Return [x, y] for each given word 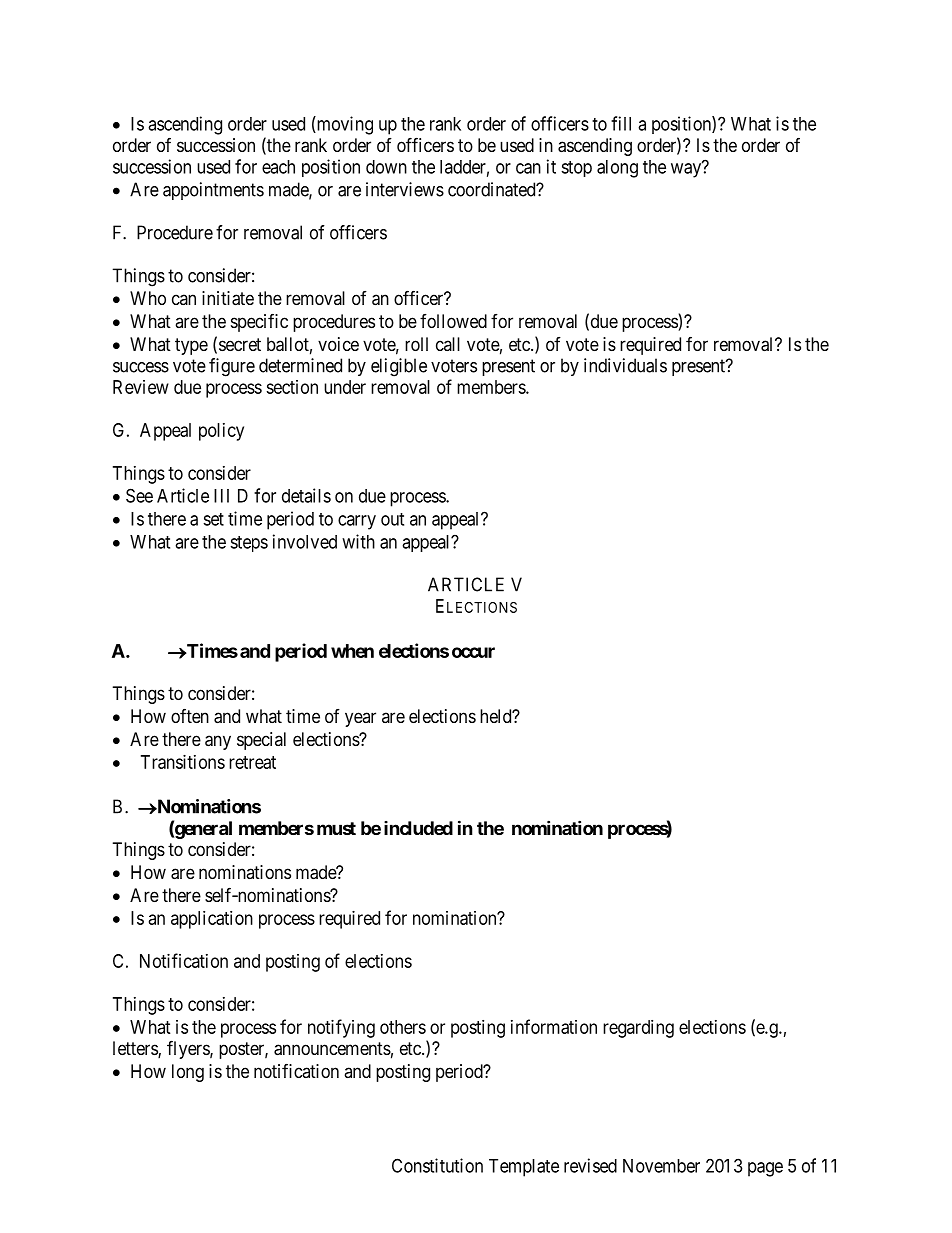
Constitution [437, 1165]
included [418, 828]
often [190, 716]
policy [221, 432]
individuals [625, 365]
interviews [405, 189]
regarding [638, 1029]
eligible [399, 367]
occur [473, 652]
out [392, 519]
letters [136, 1049]
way [687, 170]
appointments [213, 191]
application [212, 920]
